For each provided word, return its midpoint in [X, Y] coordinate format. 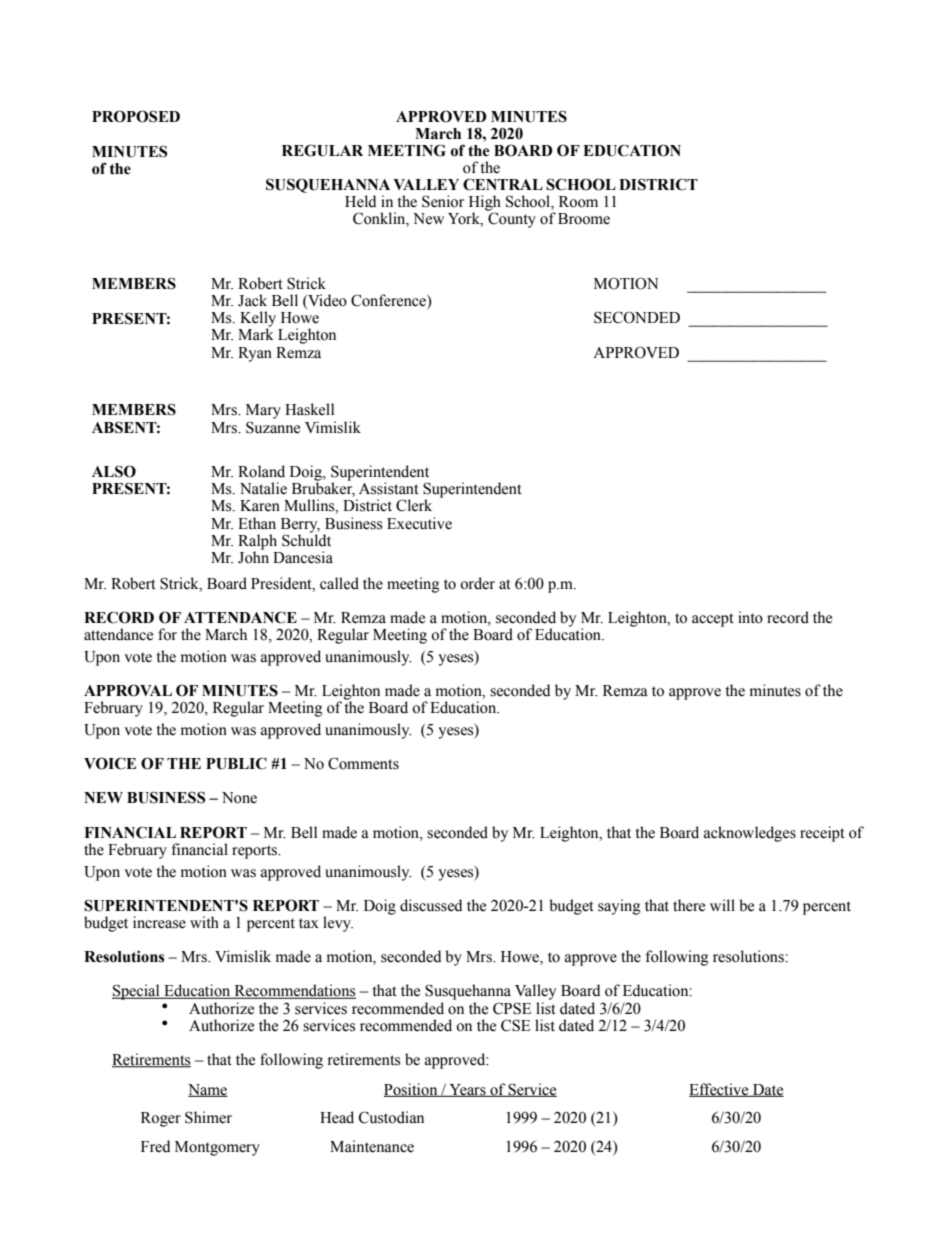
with [204, 922]
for [167, 634]
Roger [161, 1119]
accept [713, 620]
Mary [263, 411]
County [512, 220]
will [722, 905]
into [750, 617]
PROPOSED [136, 116]
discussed [431, 905]
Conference [389, 301]
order [477, 583]
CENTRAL [503, 184]
